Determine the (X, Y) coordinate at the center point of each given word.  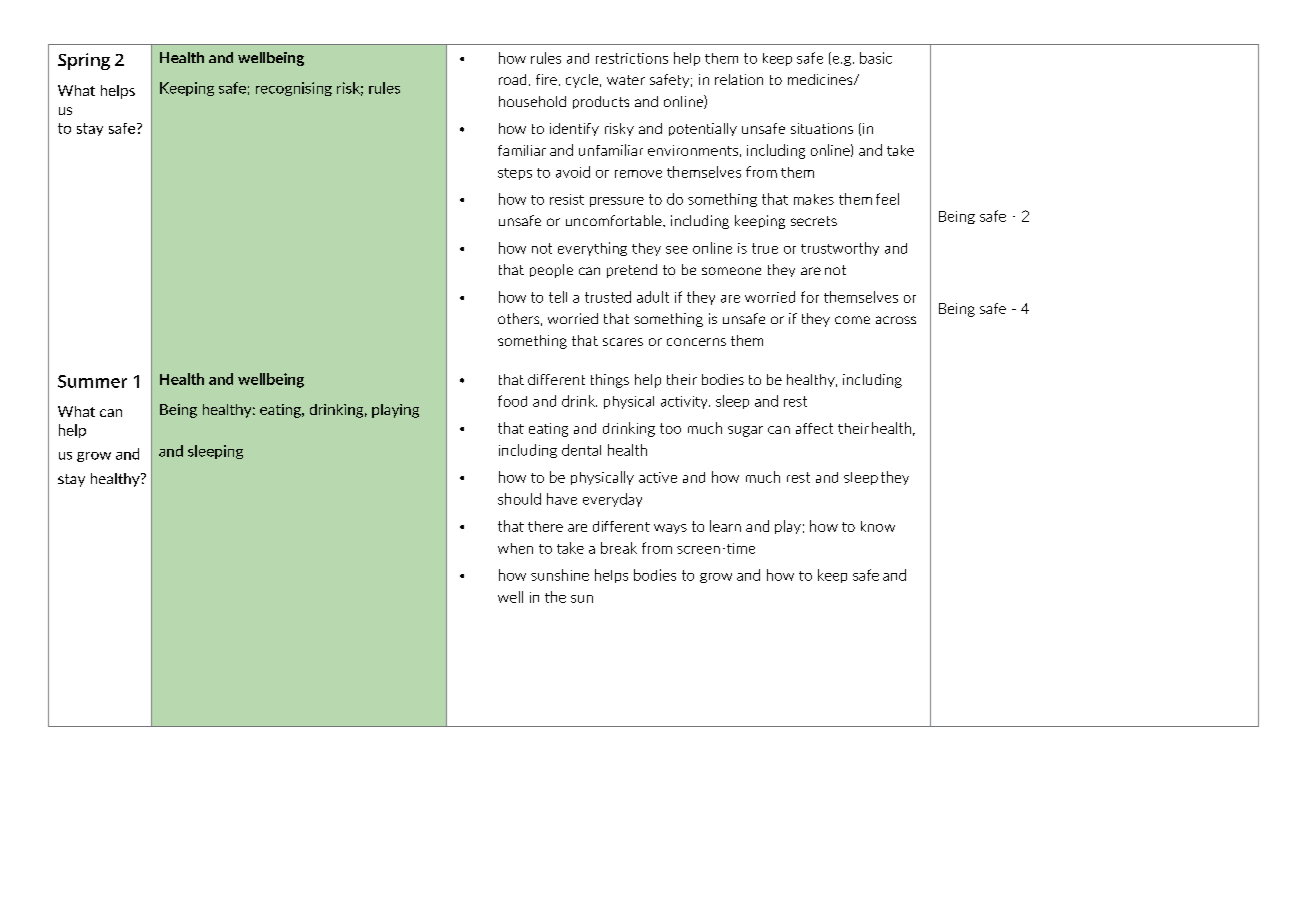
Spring (84, 61)
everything (592, 249)
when (515, 548)
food (512, 401)
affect (814, 428)
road (512, 79)
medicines (821, 79)
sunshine (560, 575)
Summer (92, 381)
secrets (814, 221)
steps (515, 174)
